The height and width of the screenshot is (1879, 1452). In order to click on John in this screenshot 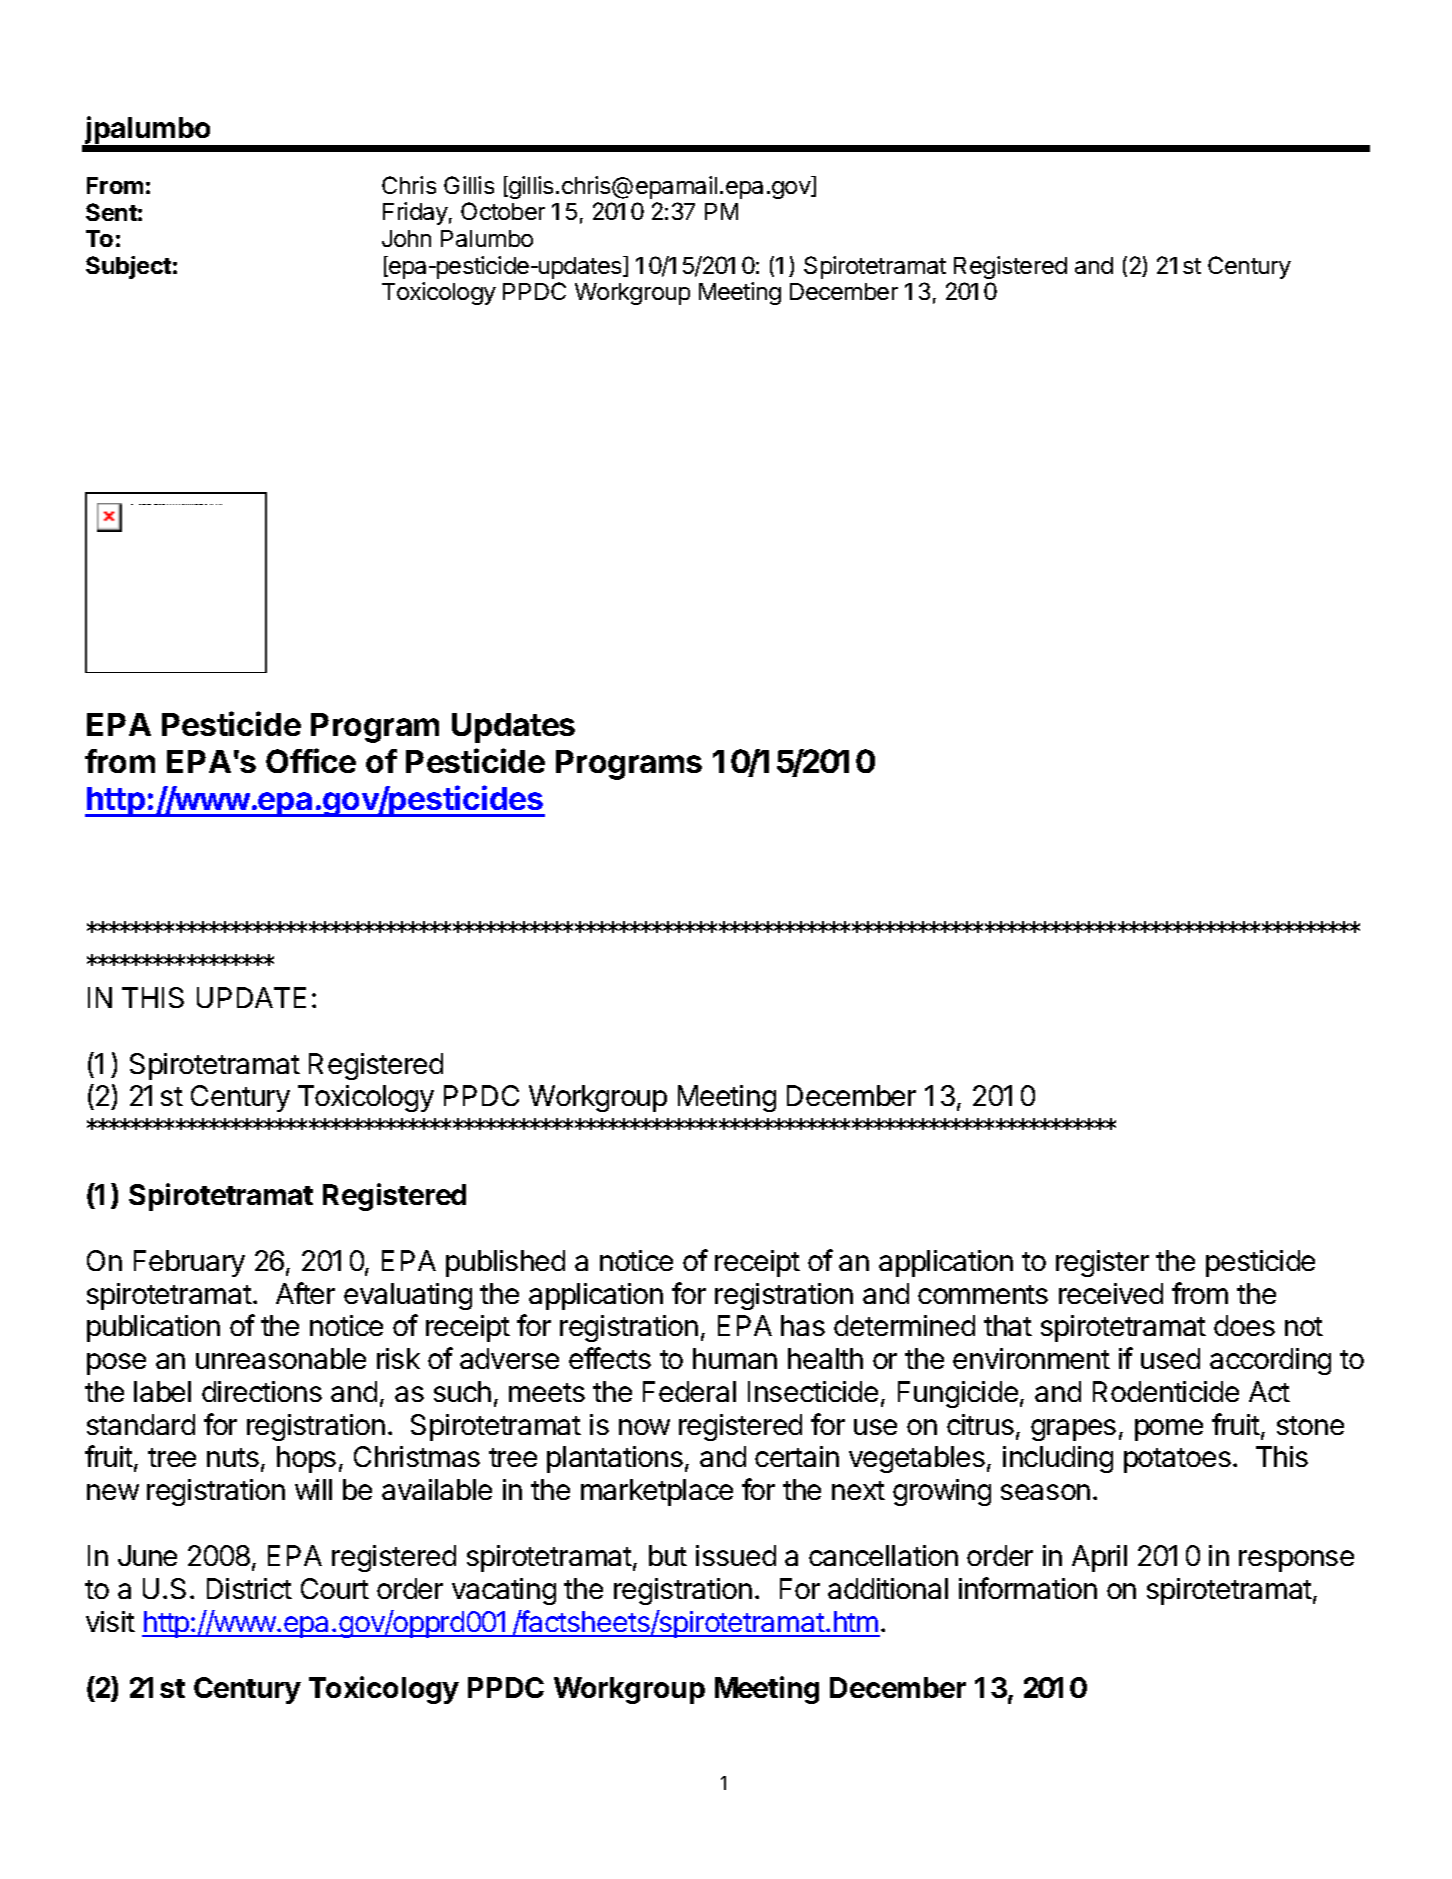, I will do `click(406, 238)`.
